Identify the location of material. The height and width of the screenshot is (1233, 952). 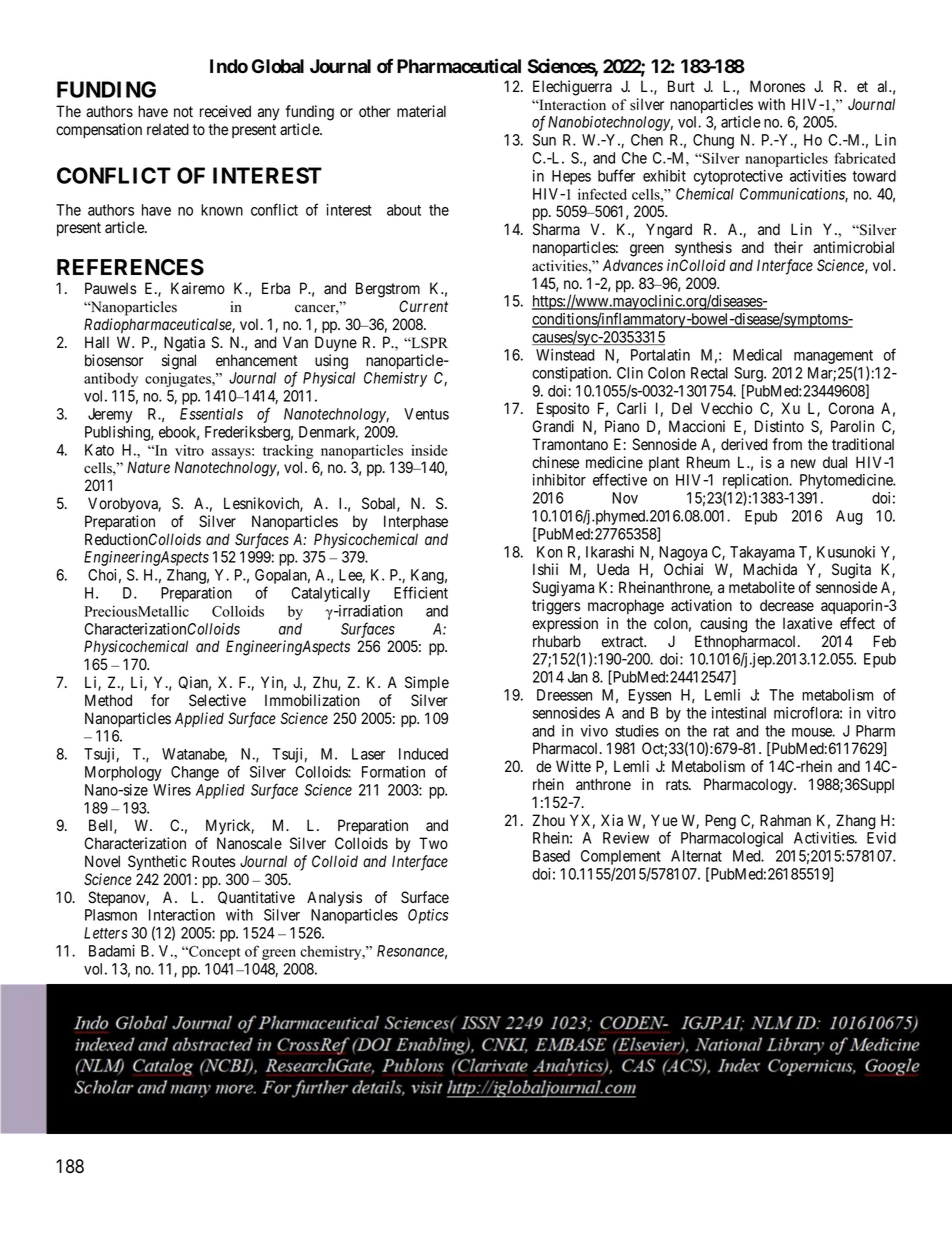
(421, 111).
